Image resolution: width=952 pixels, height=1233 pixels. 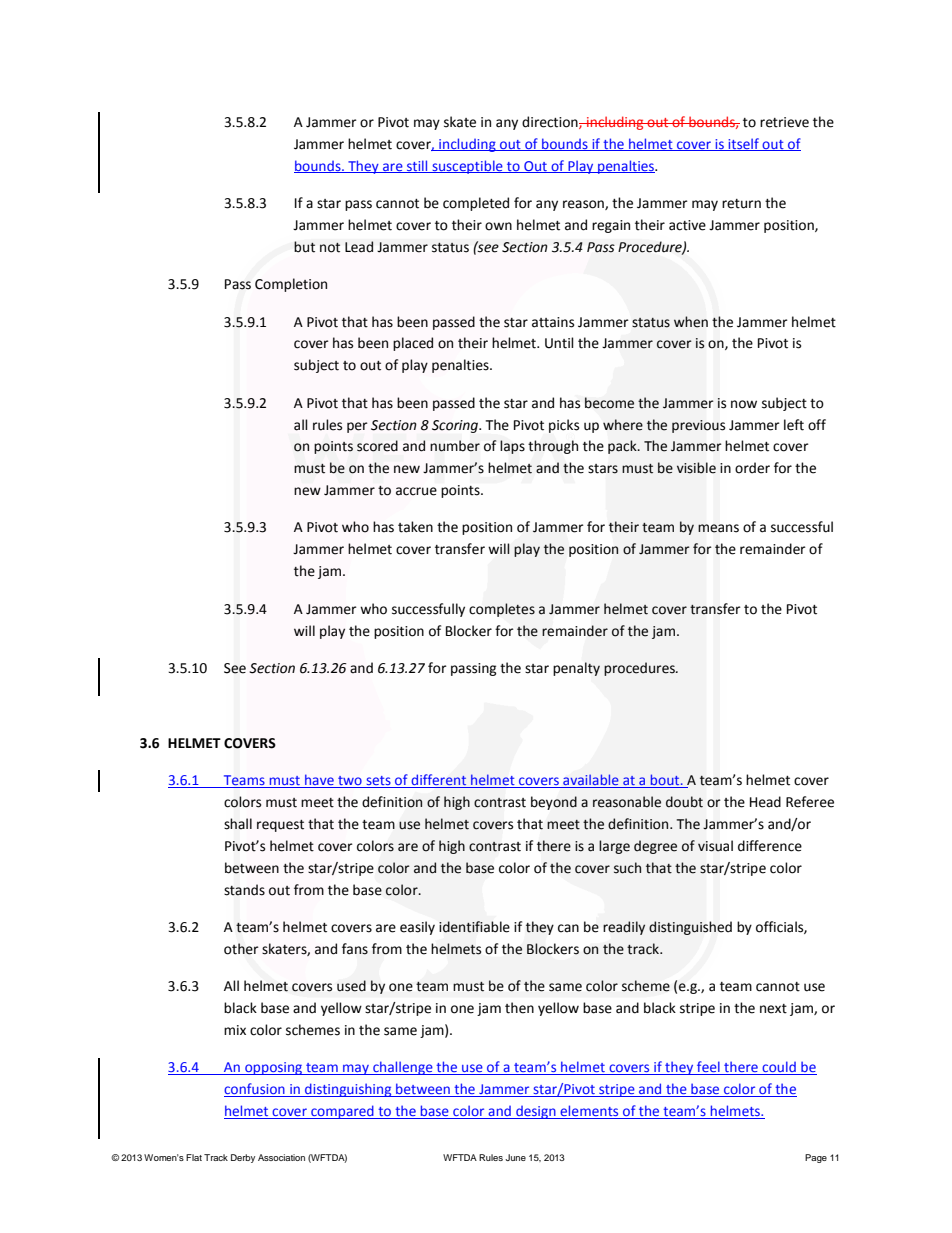 What do you see at coordinates (744, 144) in the screenshot?
I see `itself` at bounding box center [744, 144].
